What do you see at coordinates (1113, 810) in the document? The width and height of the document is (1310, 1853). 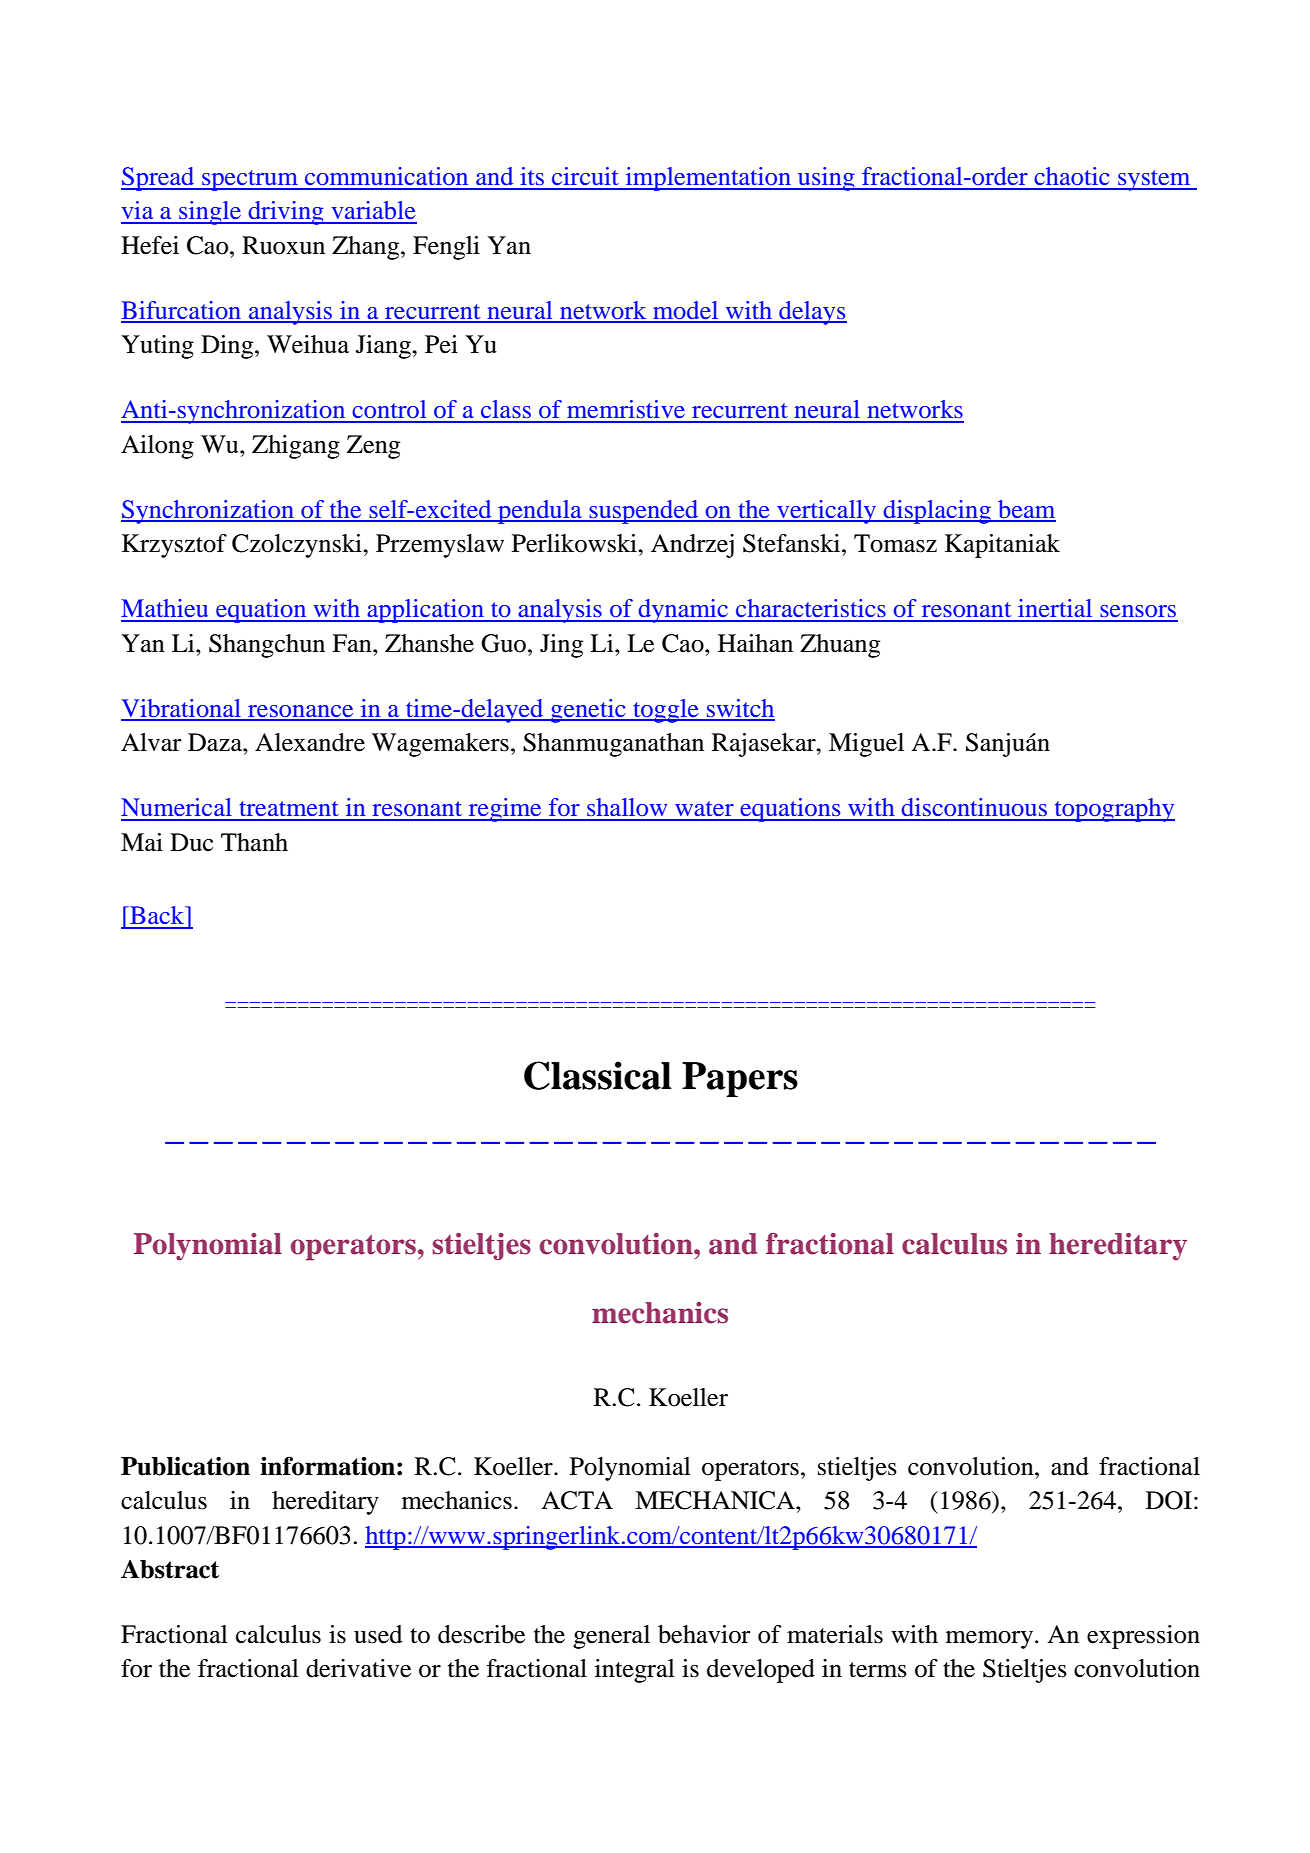 I see `topography` at bounding box center [1113, 810].
